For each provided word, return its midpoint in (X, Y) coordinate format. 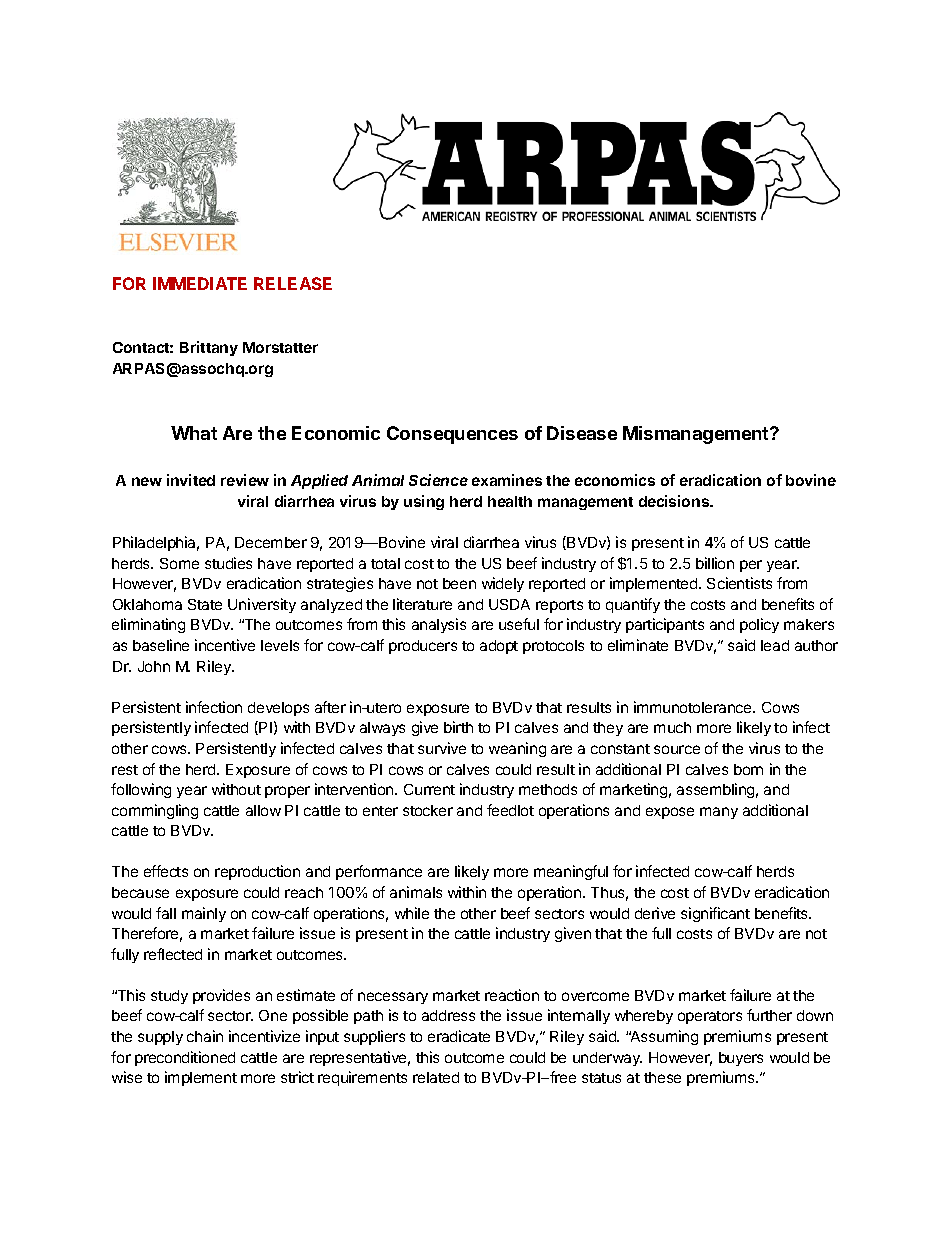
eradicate (459, 1036)
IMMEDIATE (200, 283)
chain (205, 1036)
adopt (499, 647)
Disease (582, 433)
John (154, 666)
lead (775, 645)
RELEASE (293, 283)
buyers (741, 1059)
